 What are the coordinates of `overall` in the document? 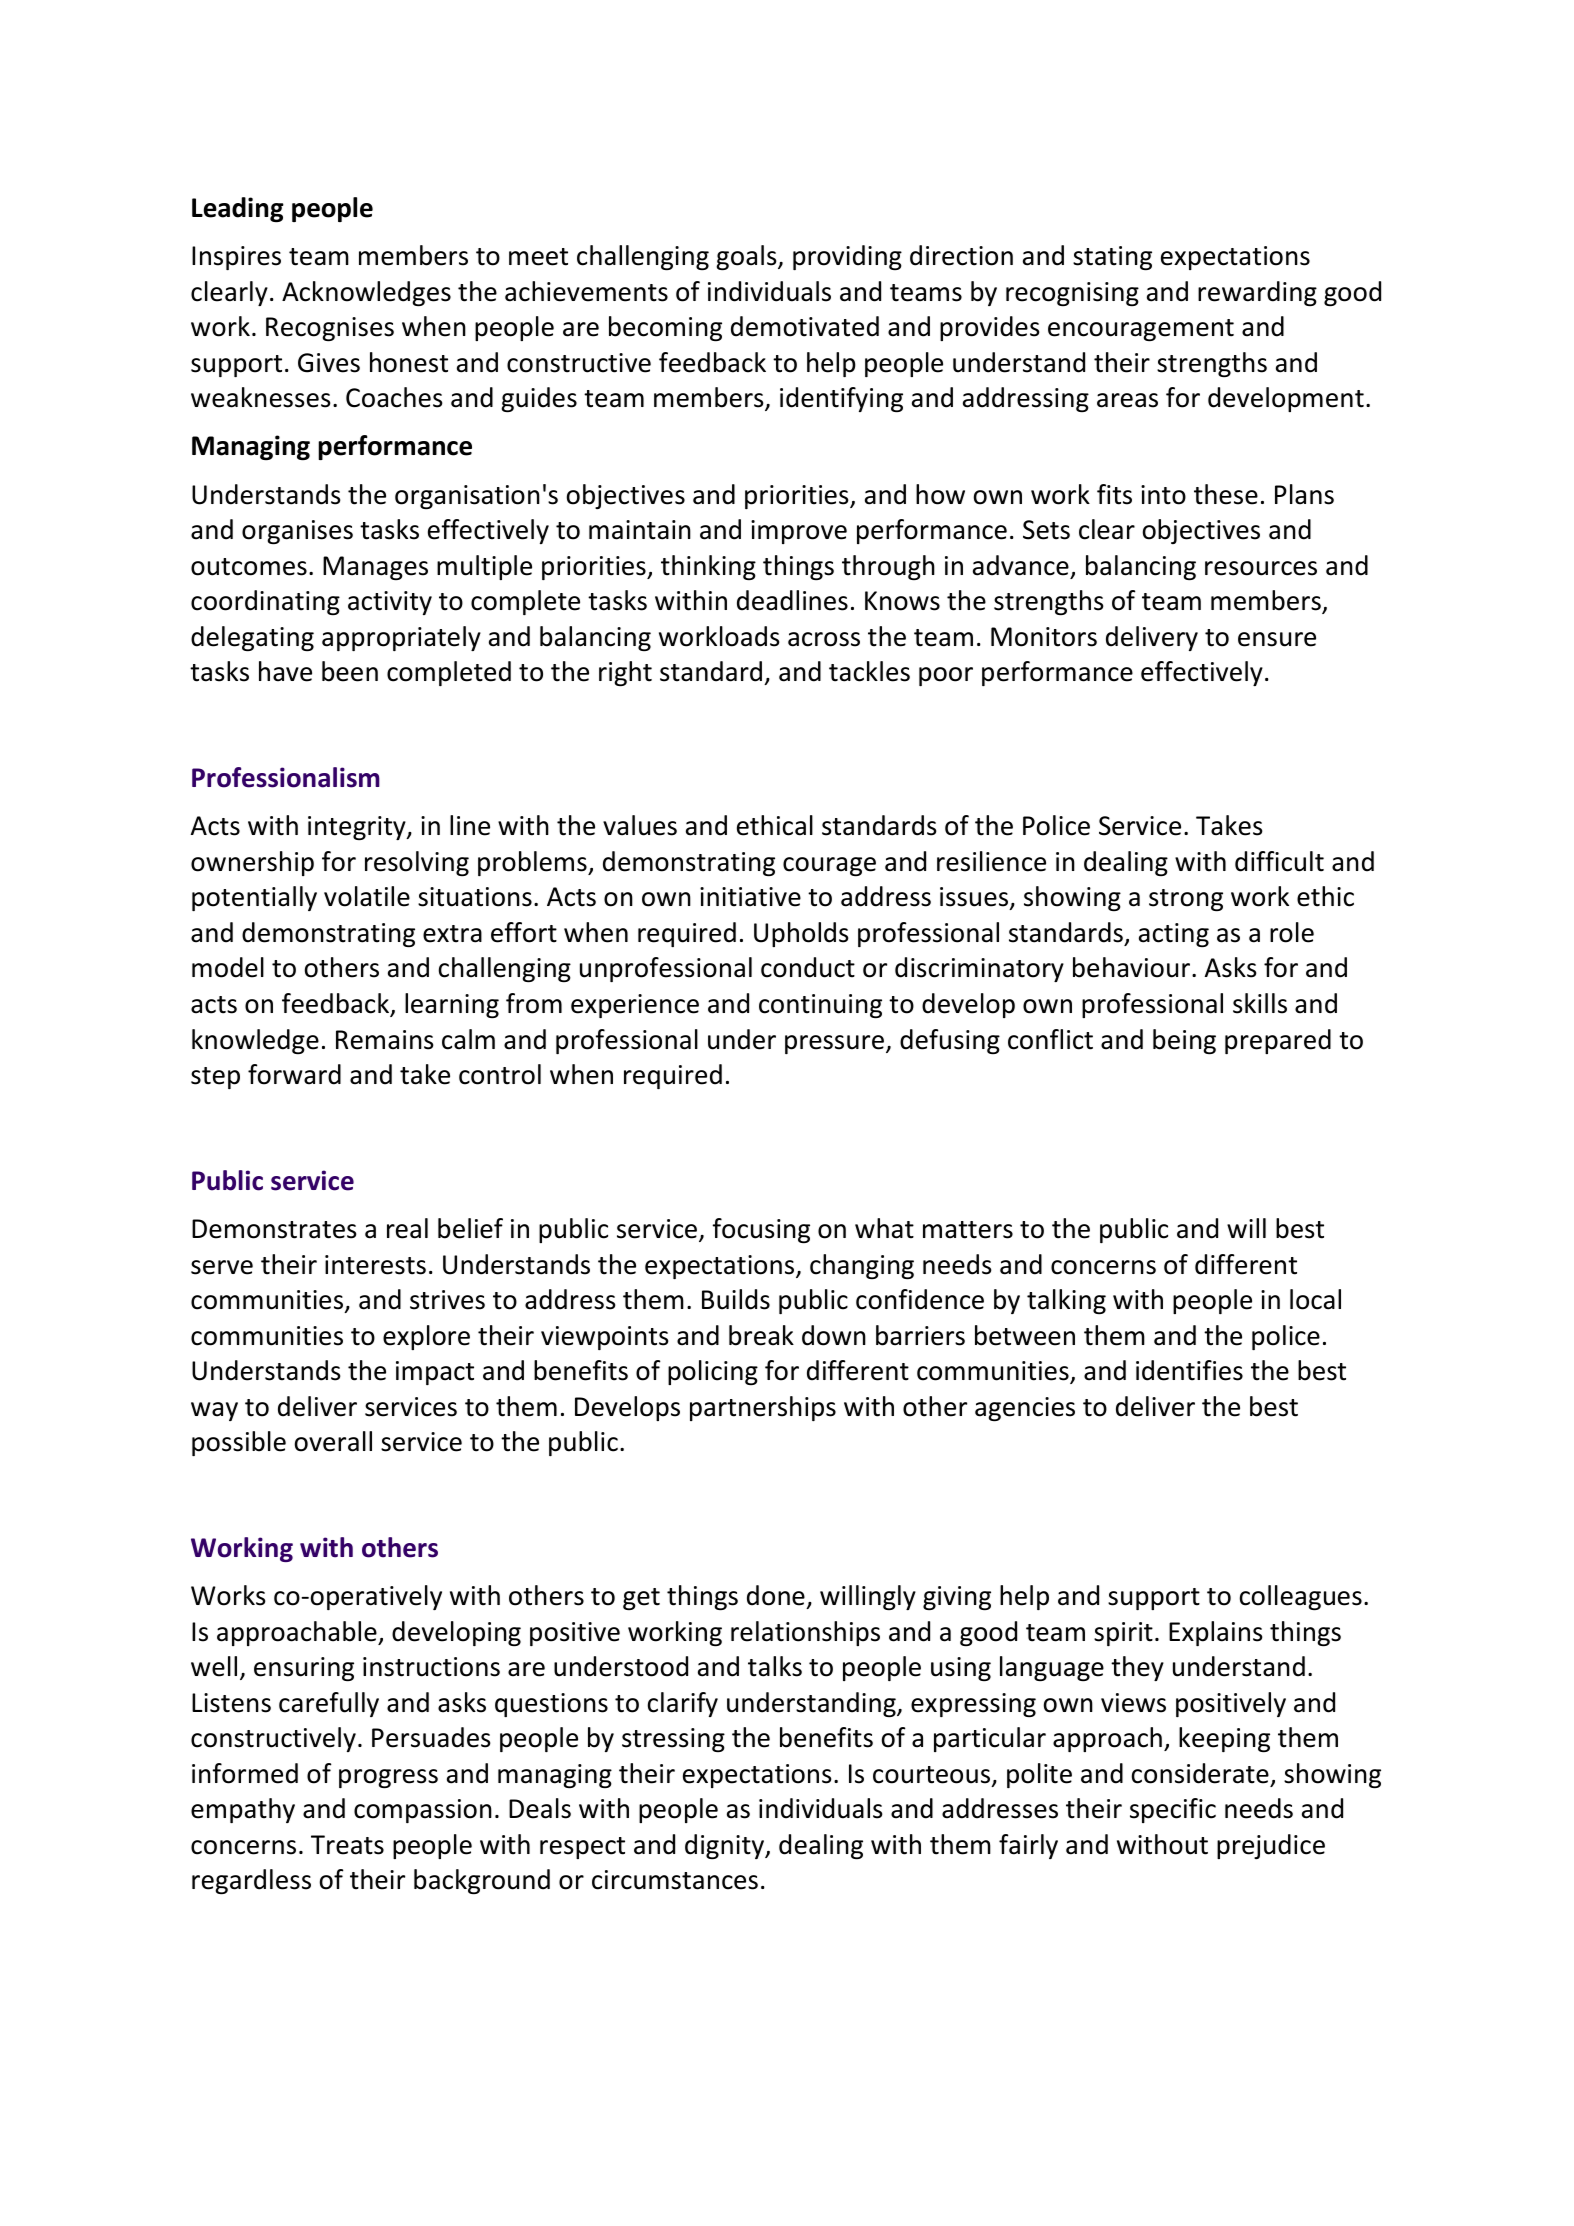 It's located at (333, 1441).
